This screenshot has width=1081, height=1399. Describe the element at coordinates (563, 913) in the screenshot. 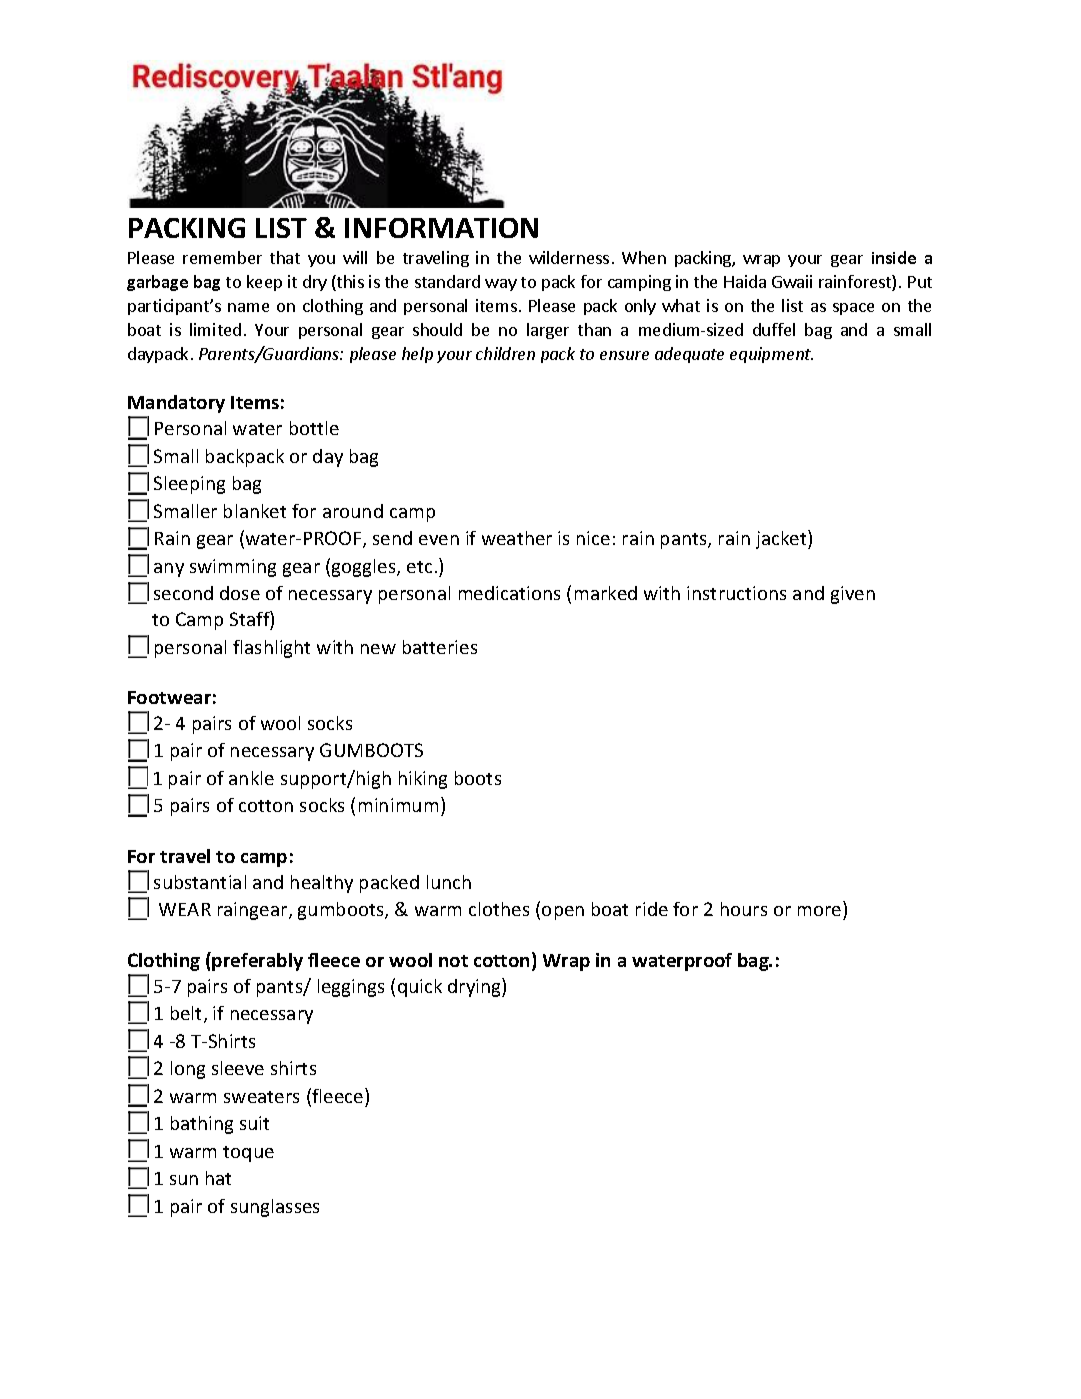

I see `open` at that location.
